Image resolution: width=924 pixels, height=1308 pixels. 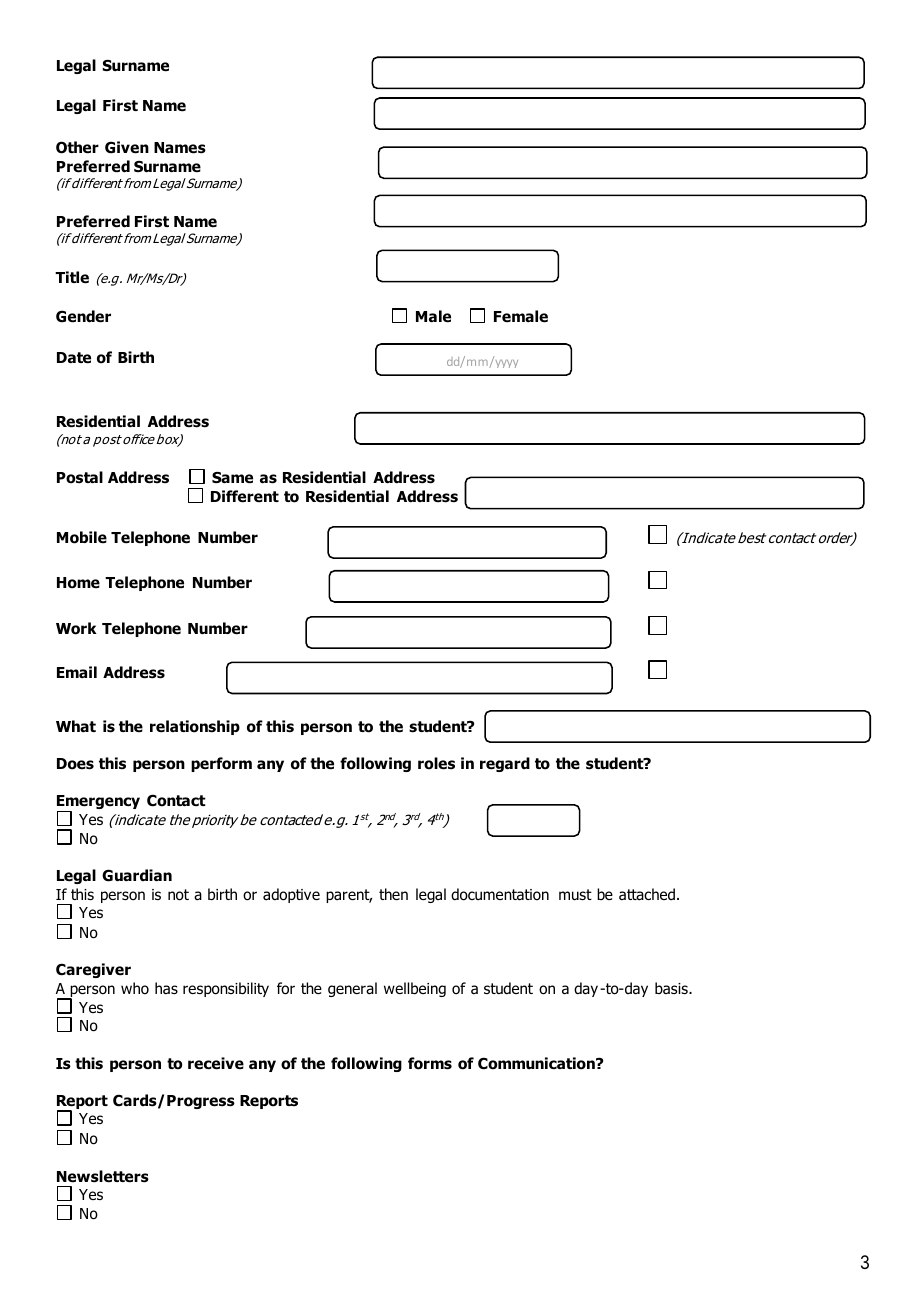 What do you see at coordinates (77, 147) in the document?
I see `Other` at bounding box center [77, 147].
